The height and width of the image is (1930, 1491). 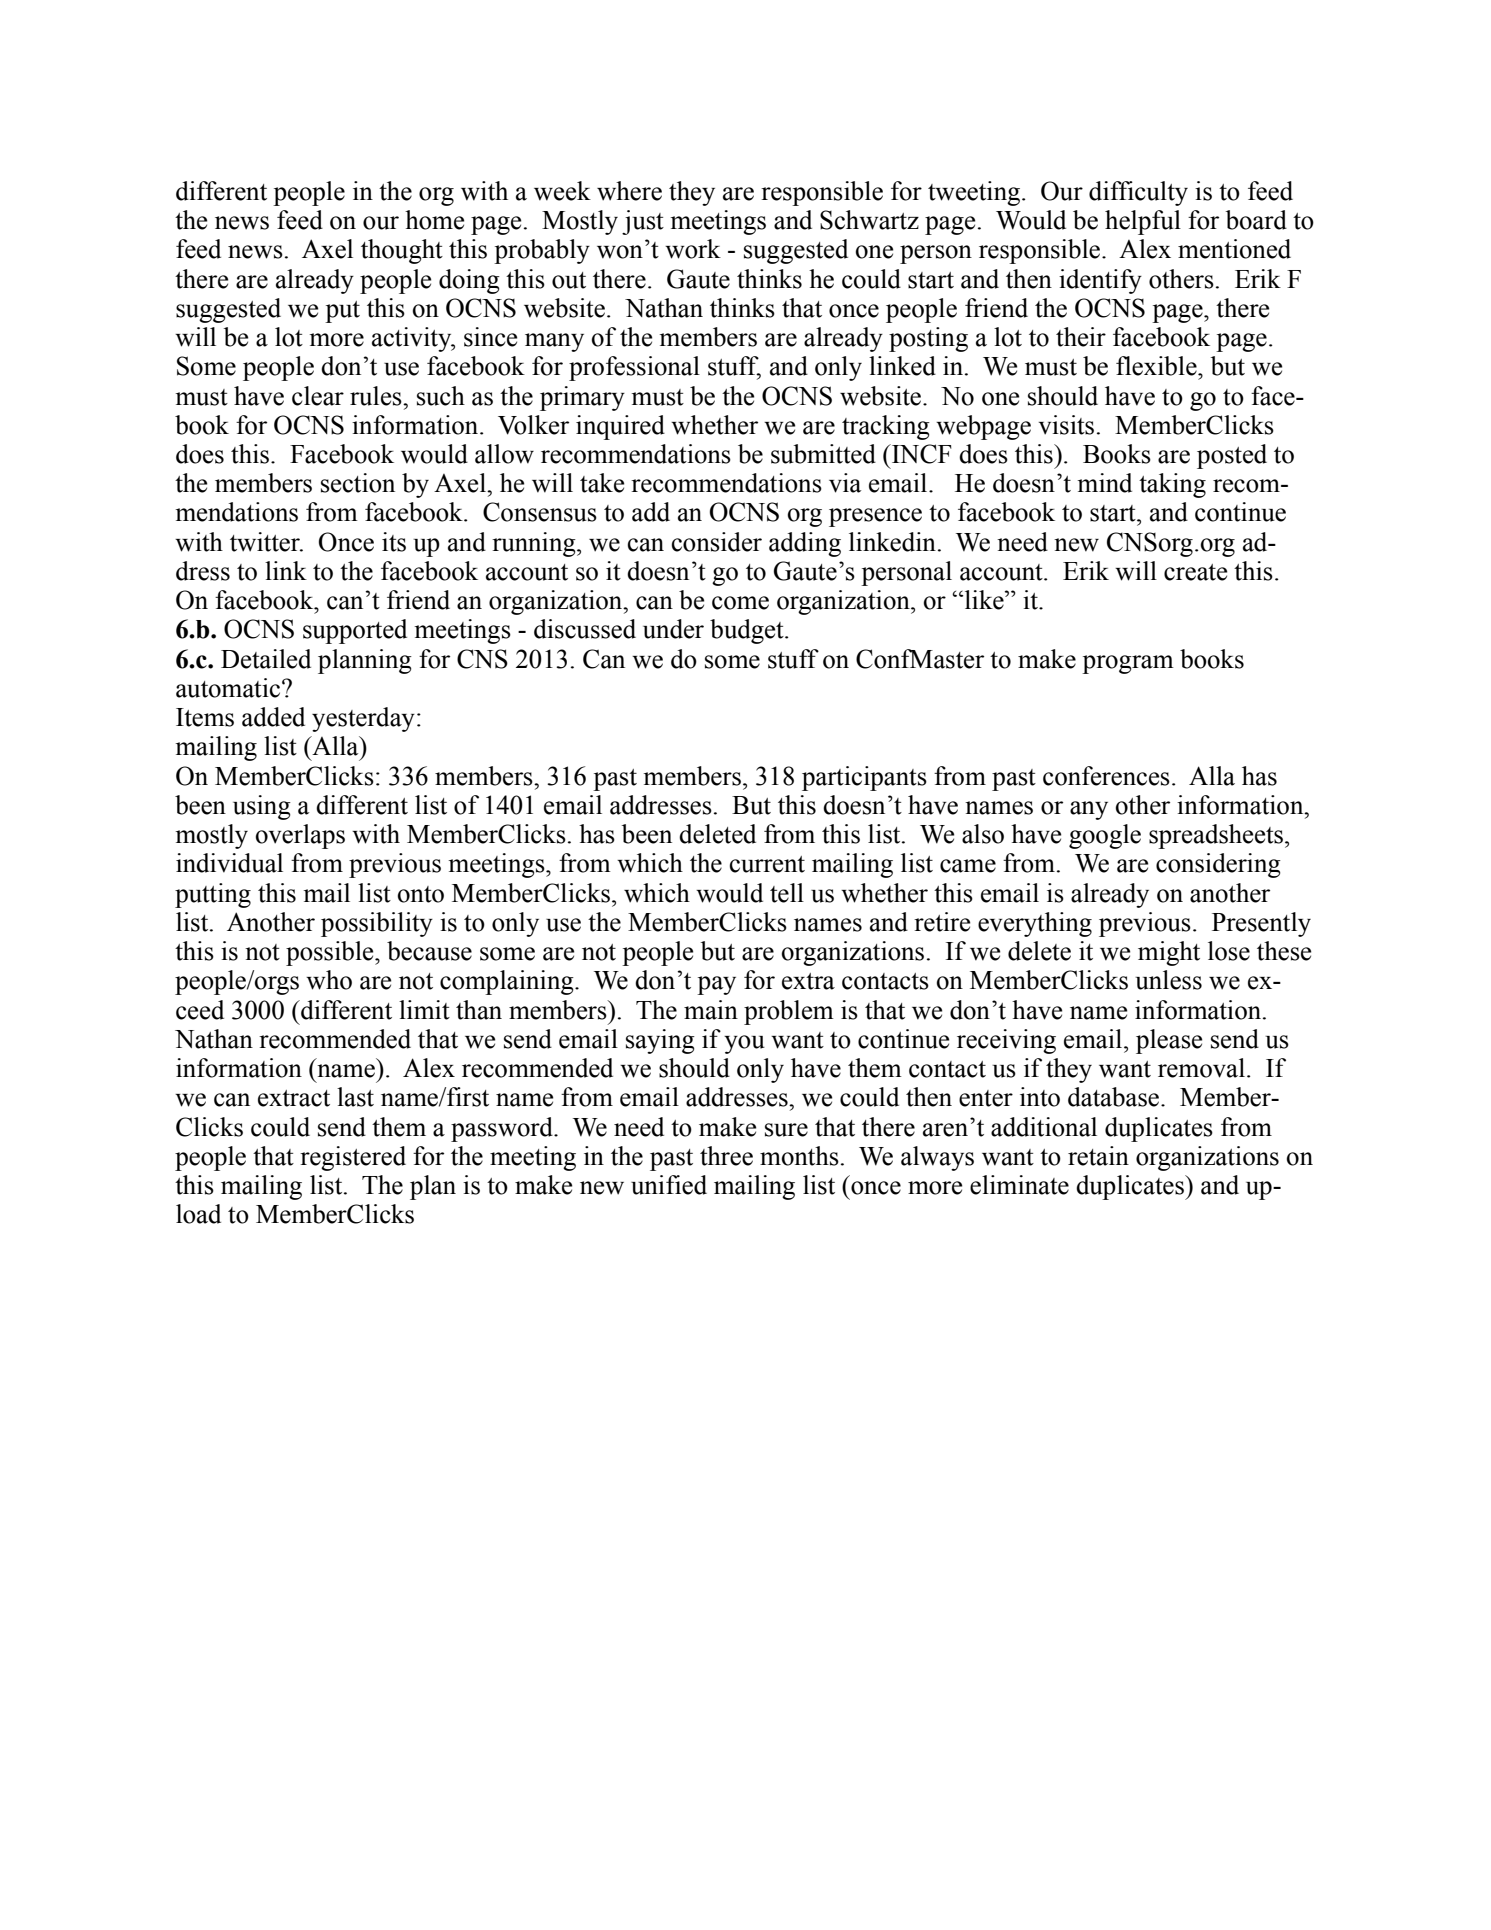 I want to click on three, so click(x=726, y=1156).
